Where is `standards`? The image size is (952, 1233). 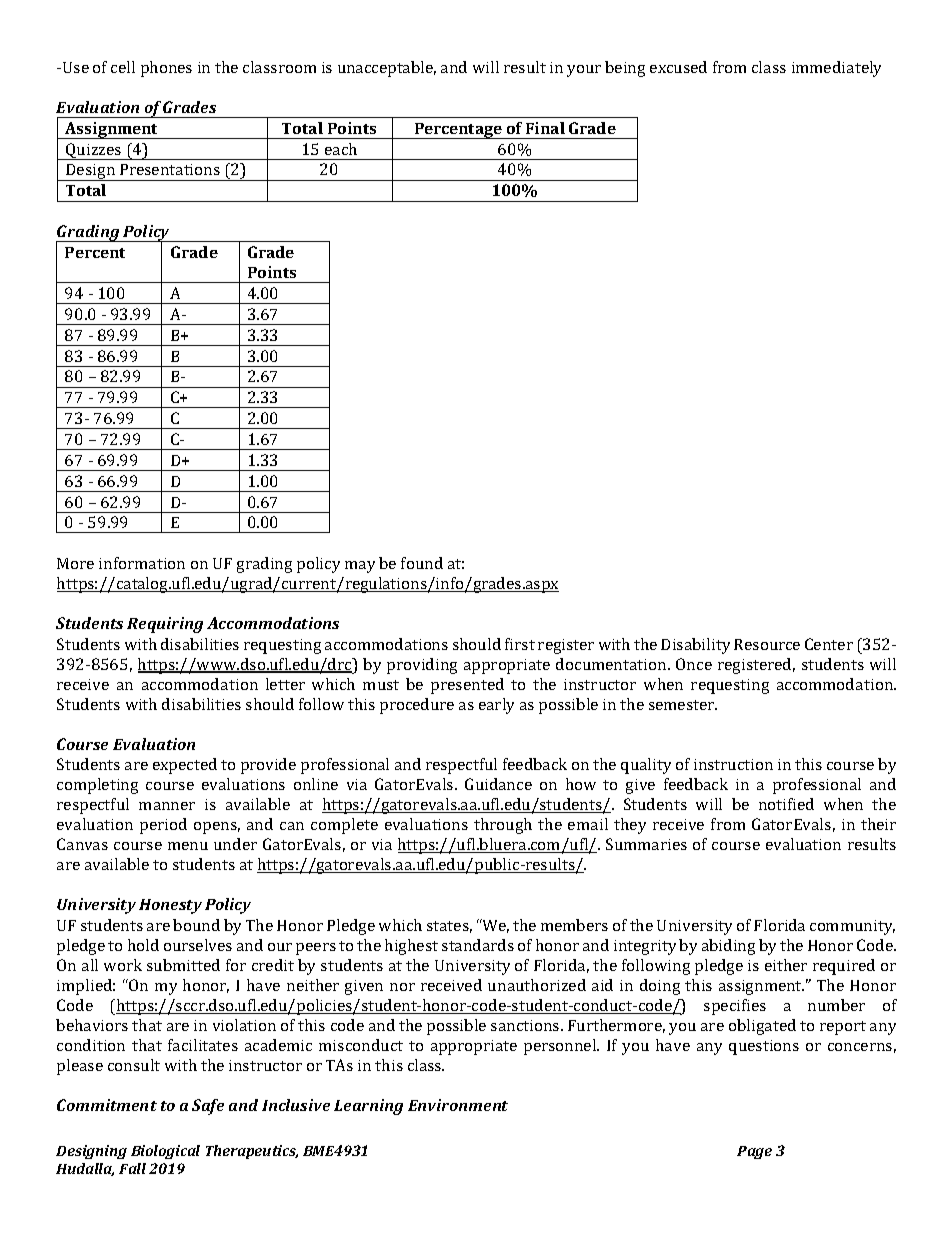
standards is located at coordinates (478, 945).
